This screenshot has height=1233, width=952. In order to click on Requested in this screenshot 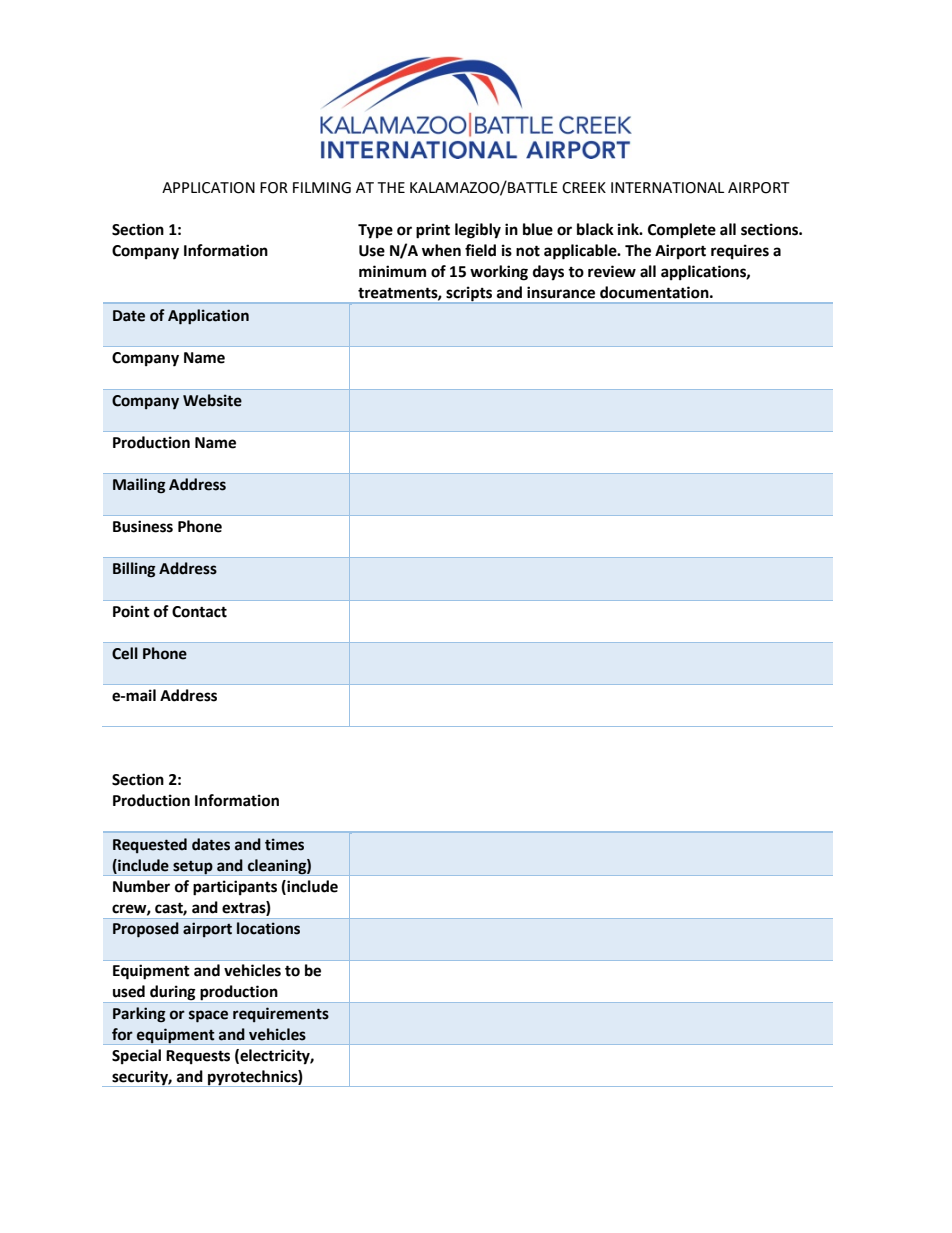, I will do `click(150, 845)`.
